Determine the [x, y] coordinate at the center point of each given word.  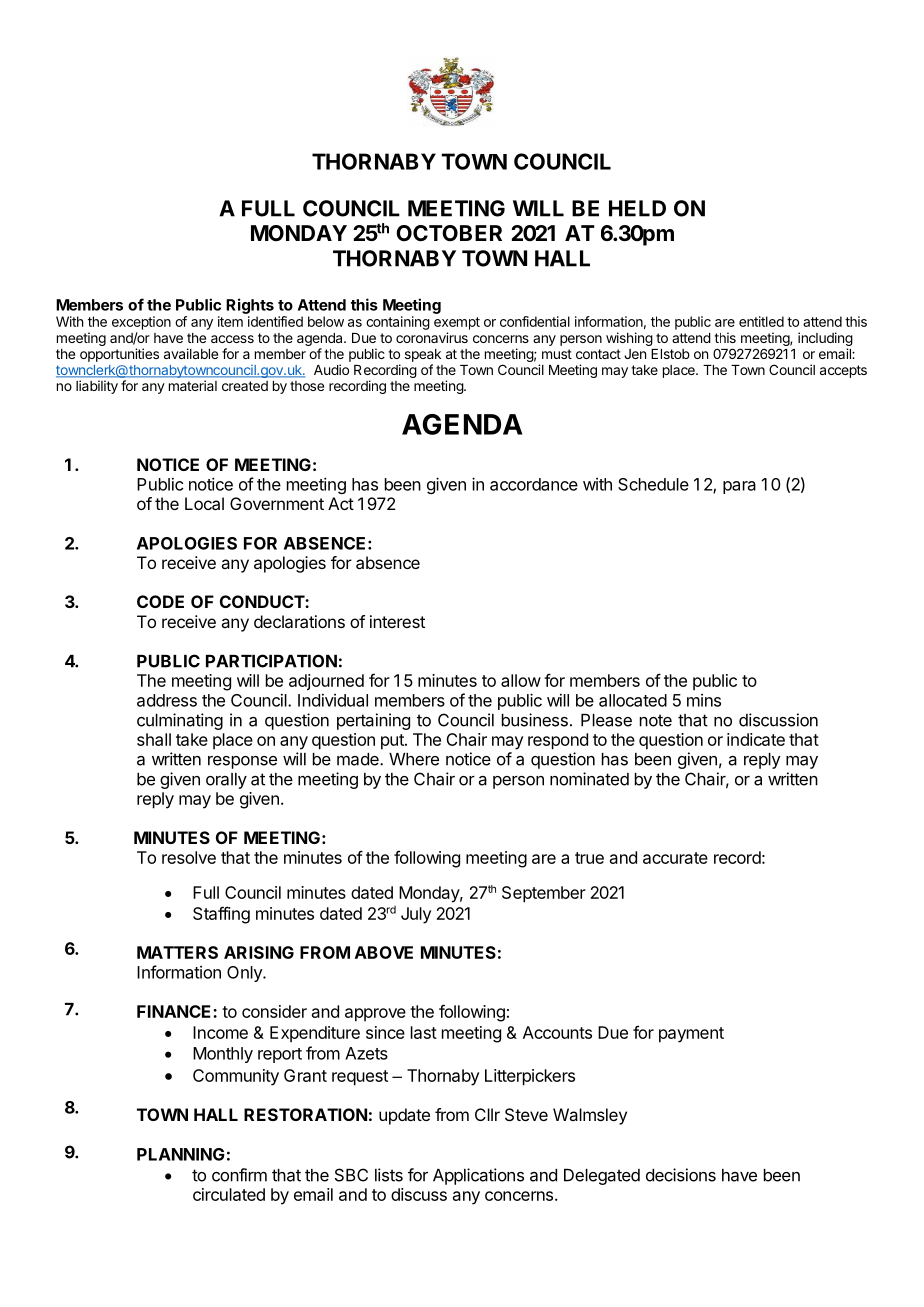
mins [704, 700]
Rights [250, 306]
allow [521, 680]
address [167, 700]
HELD [637, 208]
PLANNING [181, 1154]
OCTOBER [449, 233]
